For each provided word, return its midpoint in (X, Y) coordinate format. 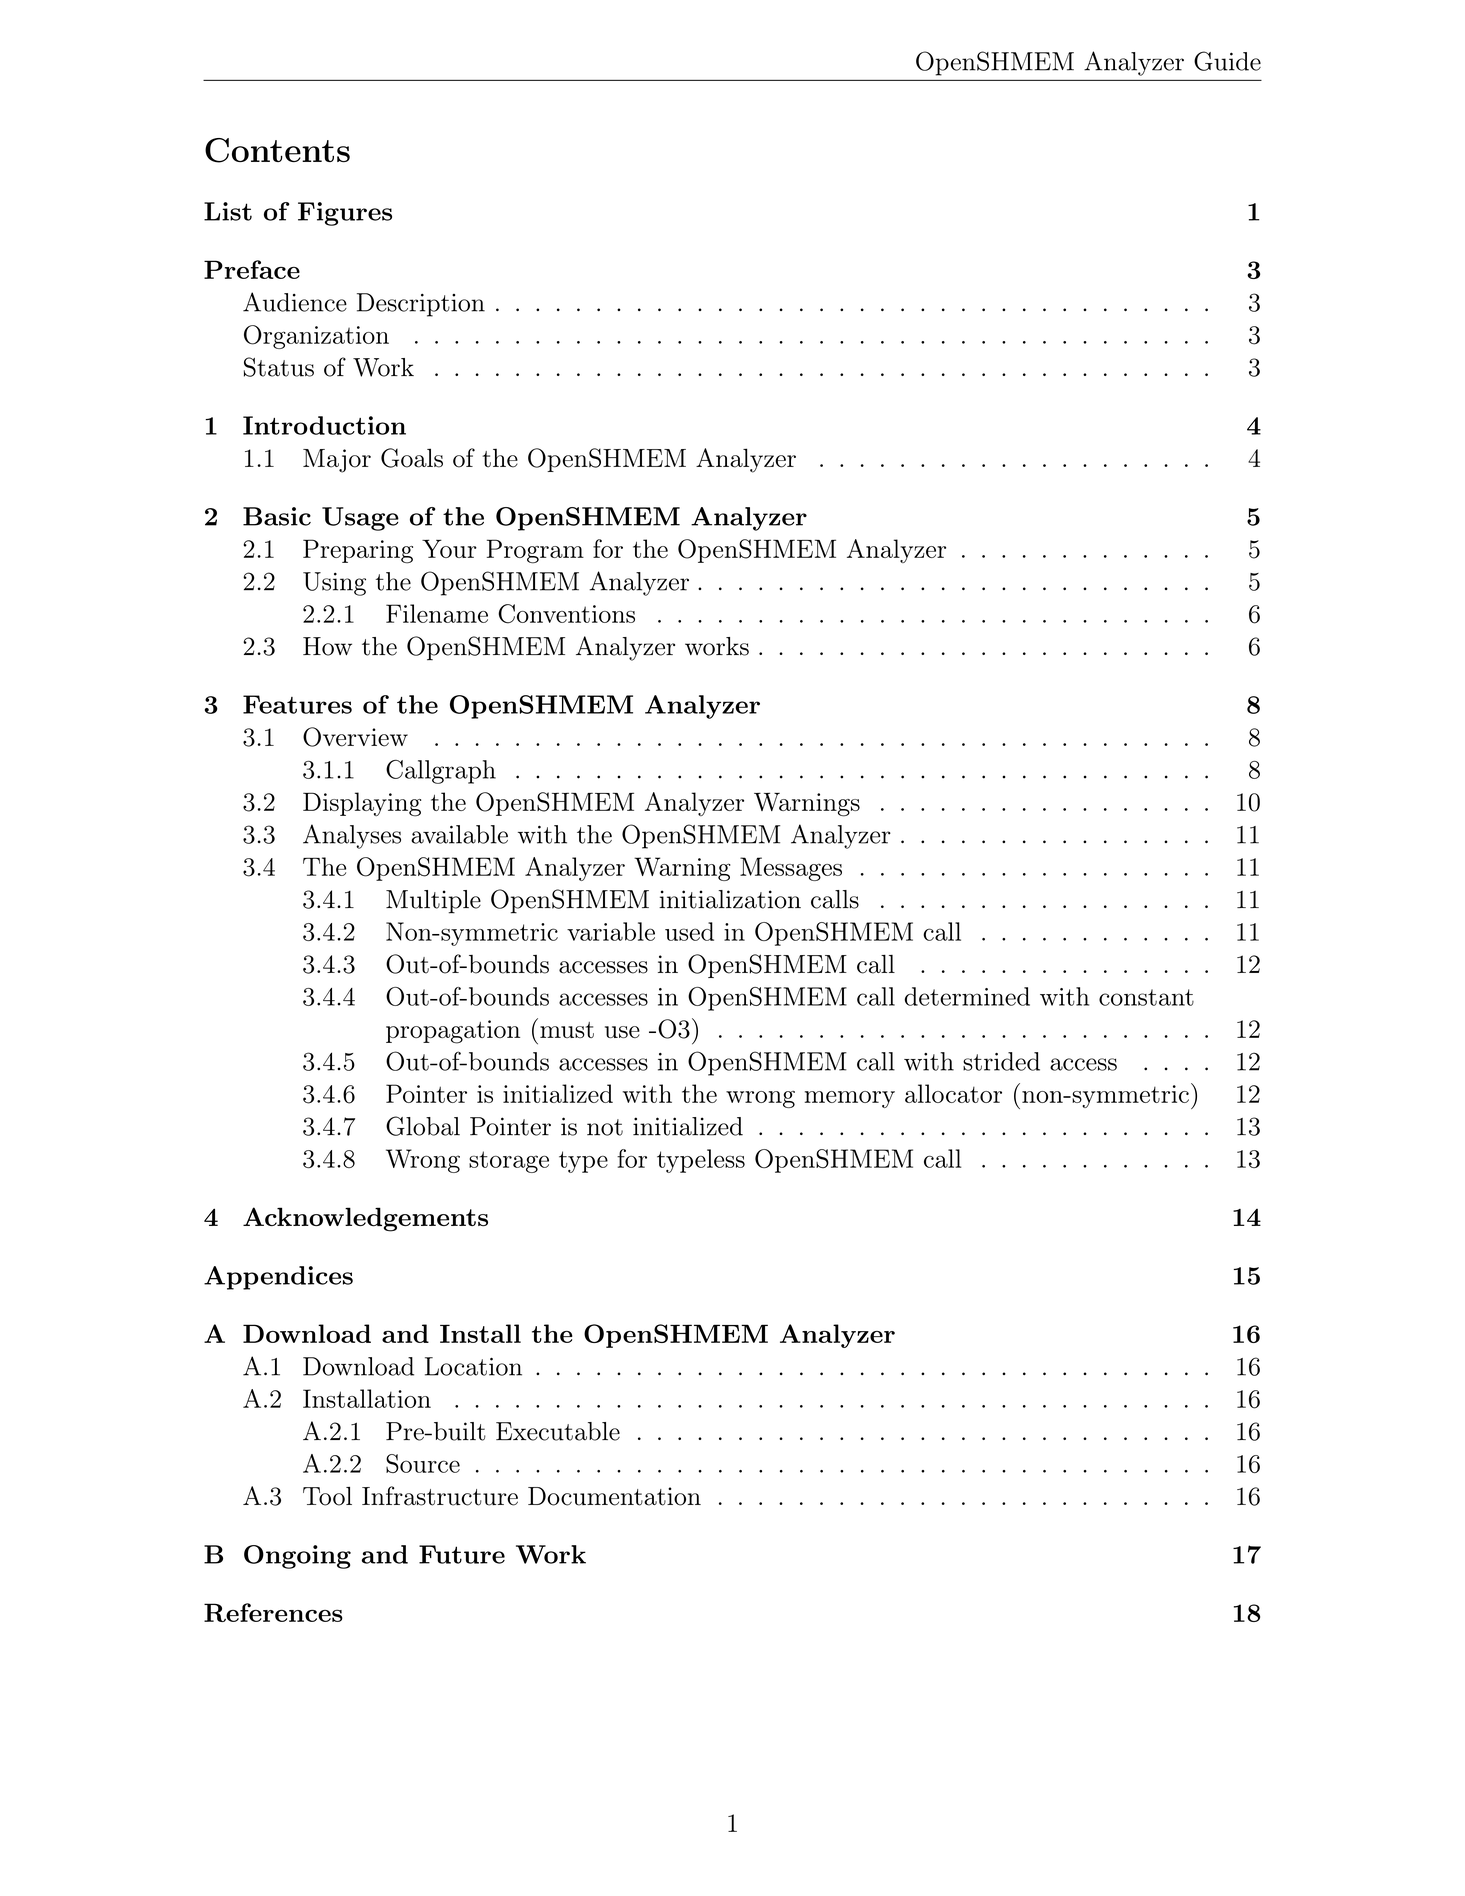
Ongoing (297, 1557)
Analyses (352, 836)
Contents (277, 150)
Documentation (614, 1496)
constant (1146, 997)
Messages (791, 869)
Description (421, 305)
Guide (1227, 61)
